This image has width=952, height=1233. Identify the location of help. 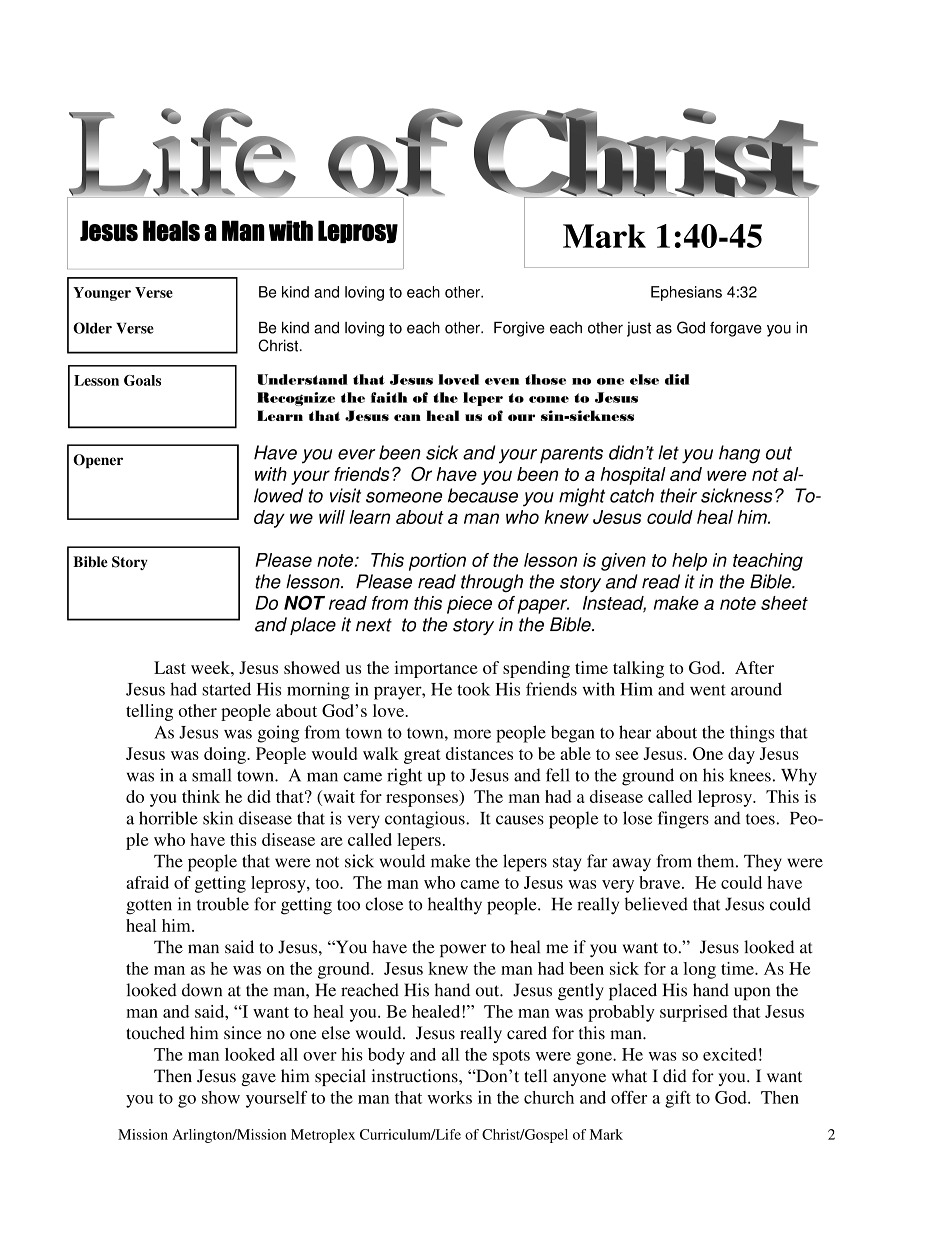
(689, 562).
